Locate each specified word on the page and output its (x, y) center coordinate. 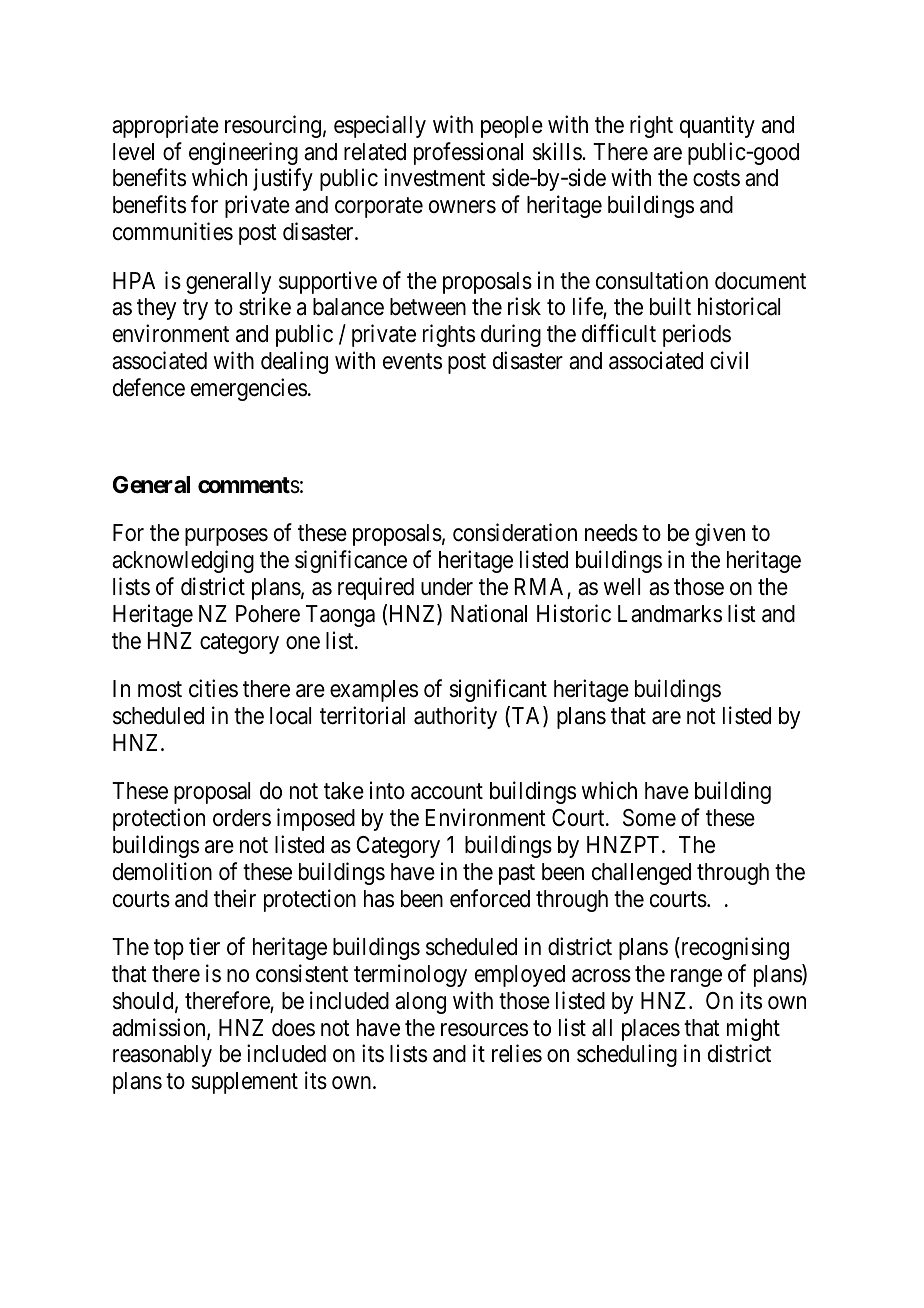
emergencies (249, 389)
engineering (243, 153)
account (447, 792)
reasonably (162, 1056)
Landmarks (670, 614)
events (412, 362)
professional (468, 153)
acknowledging (183, 561)
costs (716, 179)
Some (649, 818)
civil (729, 360)
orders (242, 818)
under (447, 587)
